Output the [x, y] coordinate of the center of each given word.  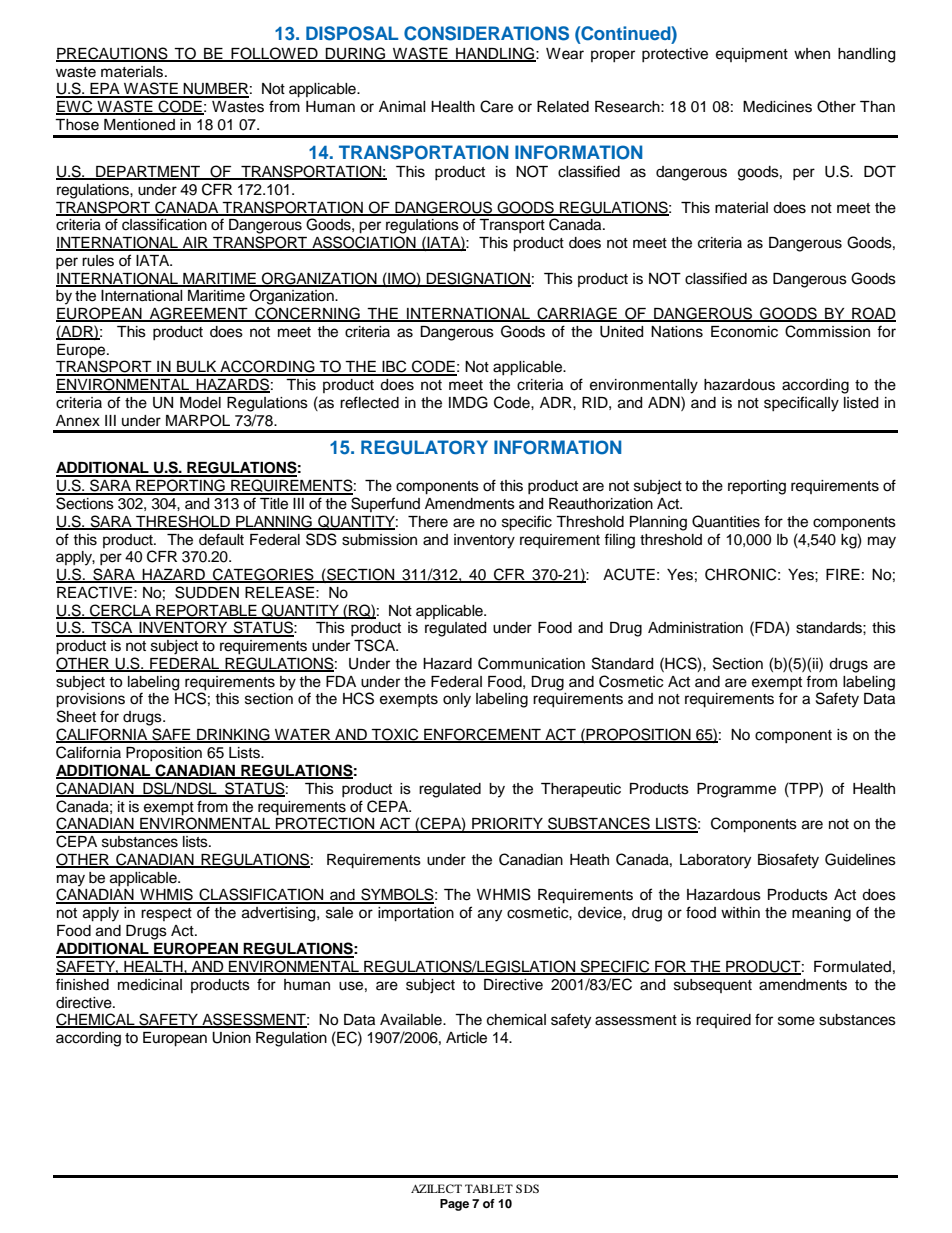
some [796, 1021]
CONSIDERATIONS [486, 33]
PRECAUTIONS [113, 54]
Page [454, 1205]
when [812, 54]
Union [231, 1038]
